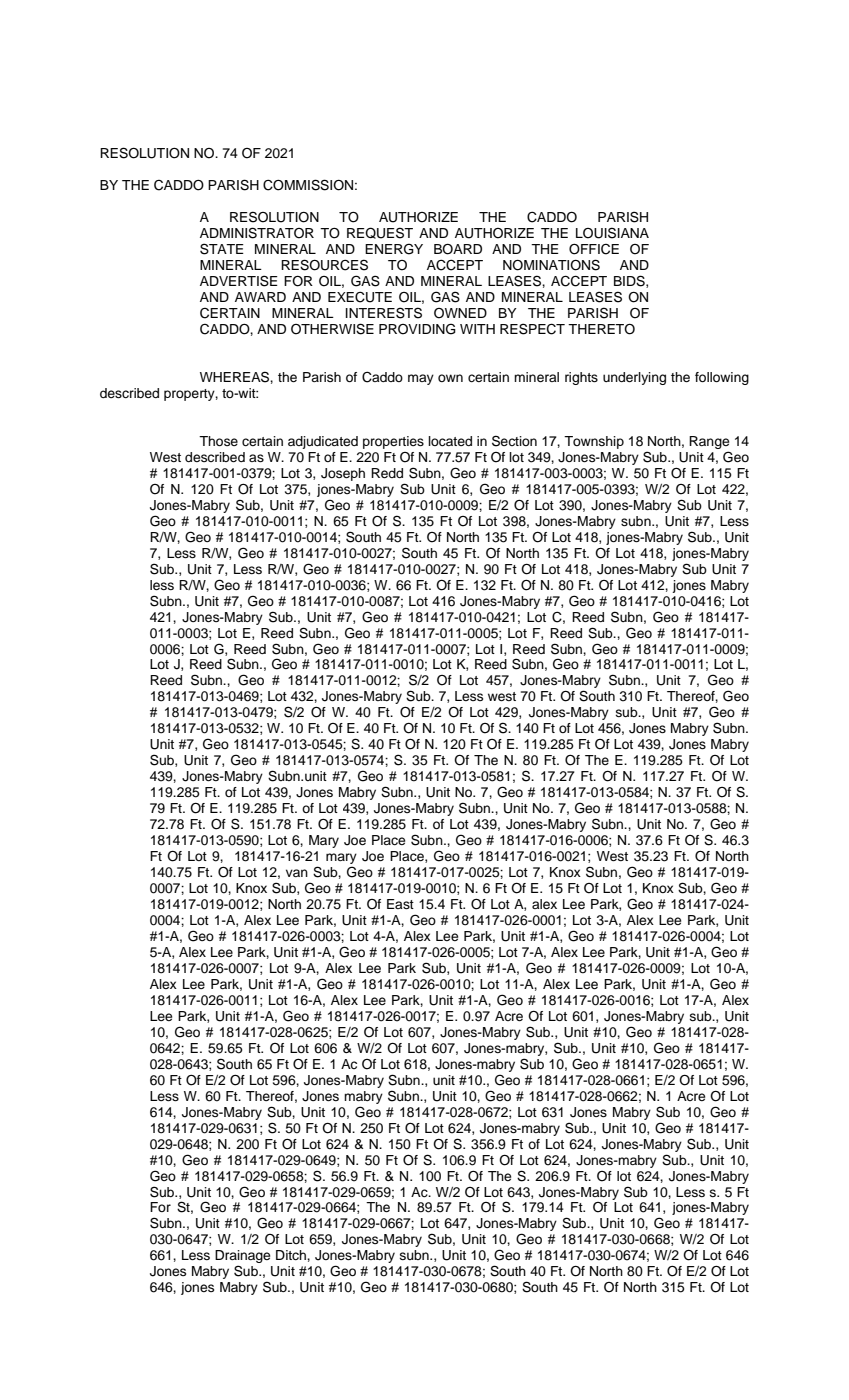 The width and height of the document is (849, 1400). I want to click on Redd, so click(387, 473).
